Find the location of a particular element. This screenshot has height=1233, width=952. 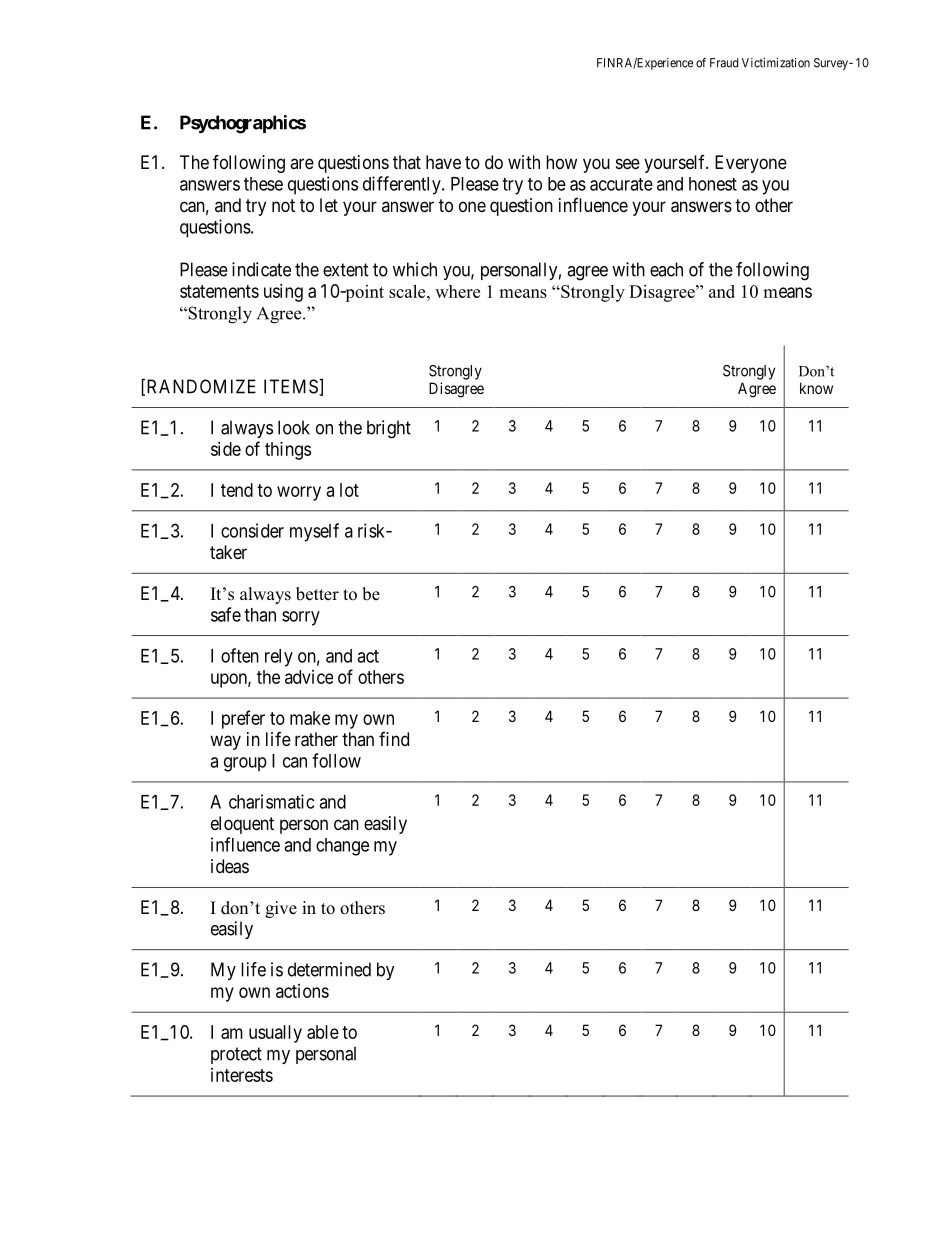

Fraud is located at coordinates (724, 63).
